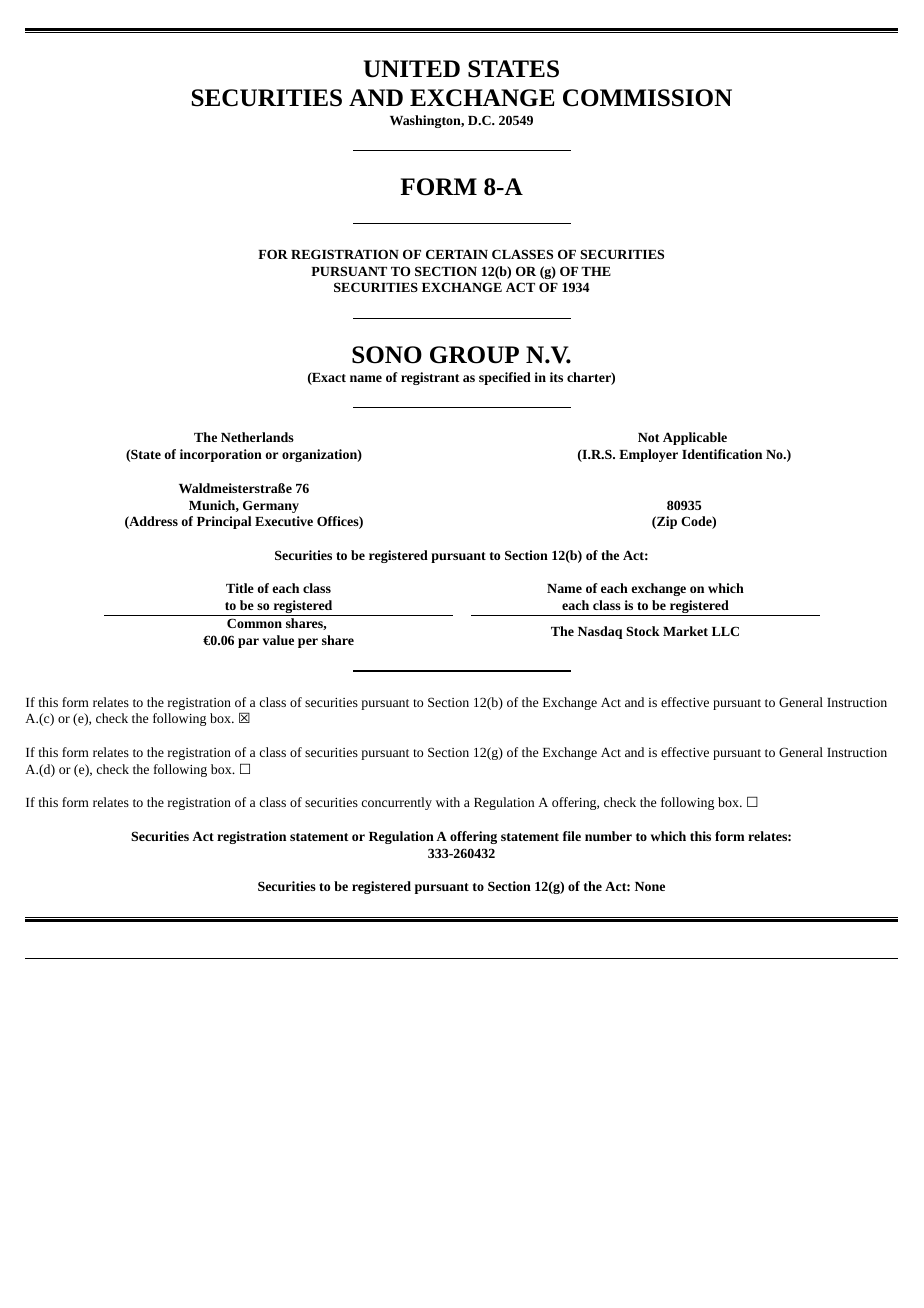 This image has height=1308, width=924. Describe the element at coordinates (505, 378) in the image. I see `specified` at that location.
